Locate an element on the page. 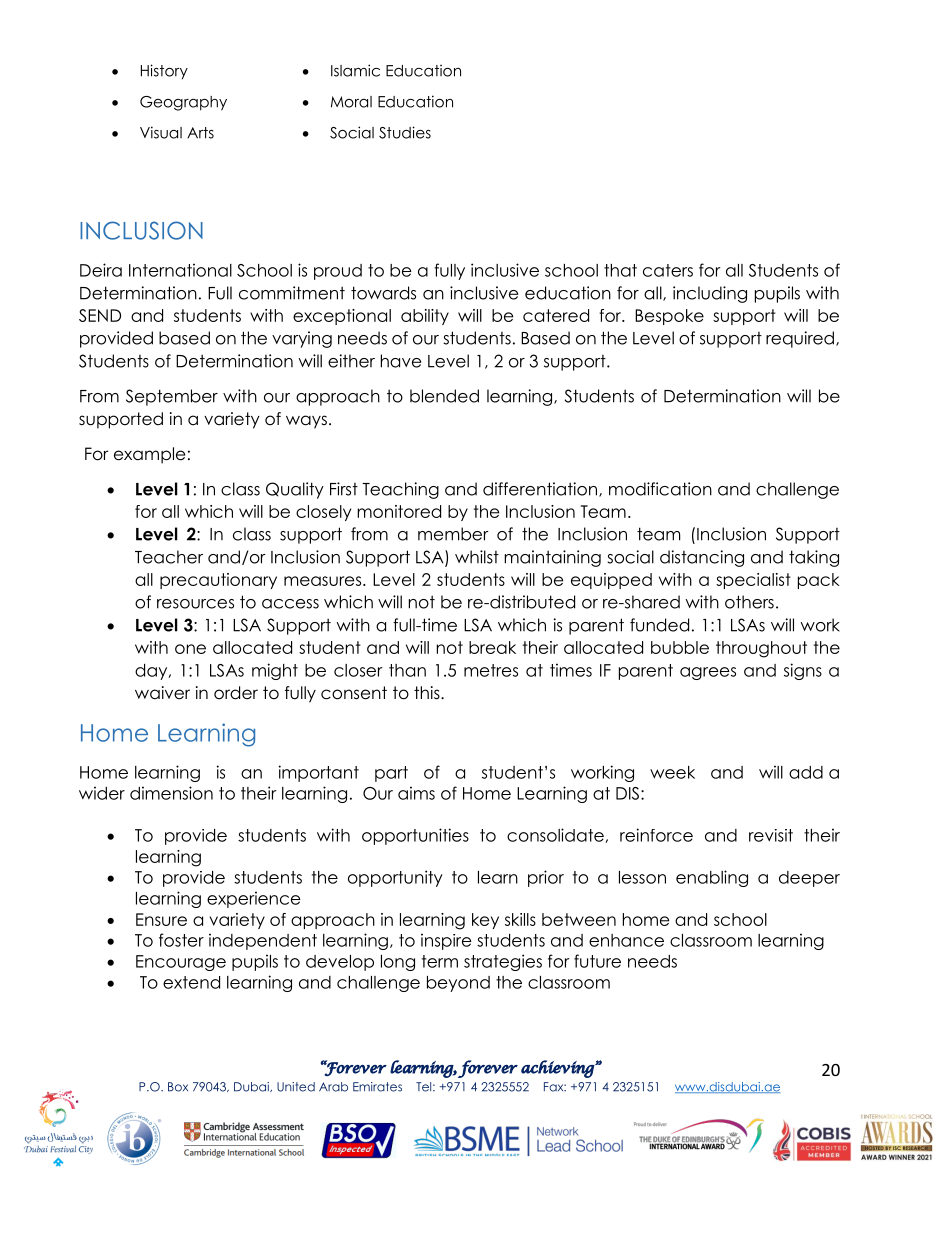 The height and width of the image is (1233, 952). achieving is located at coordinates (558, 1069).
